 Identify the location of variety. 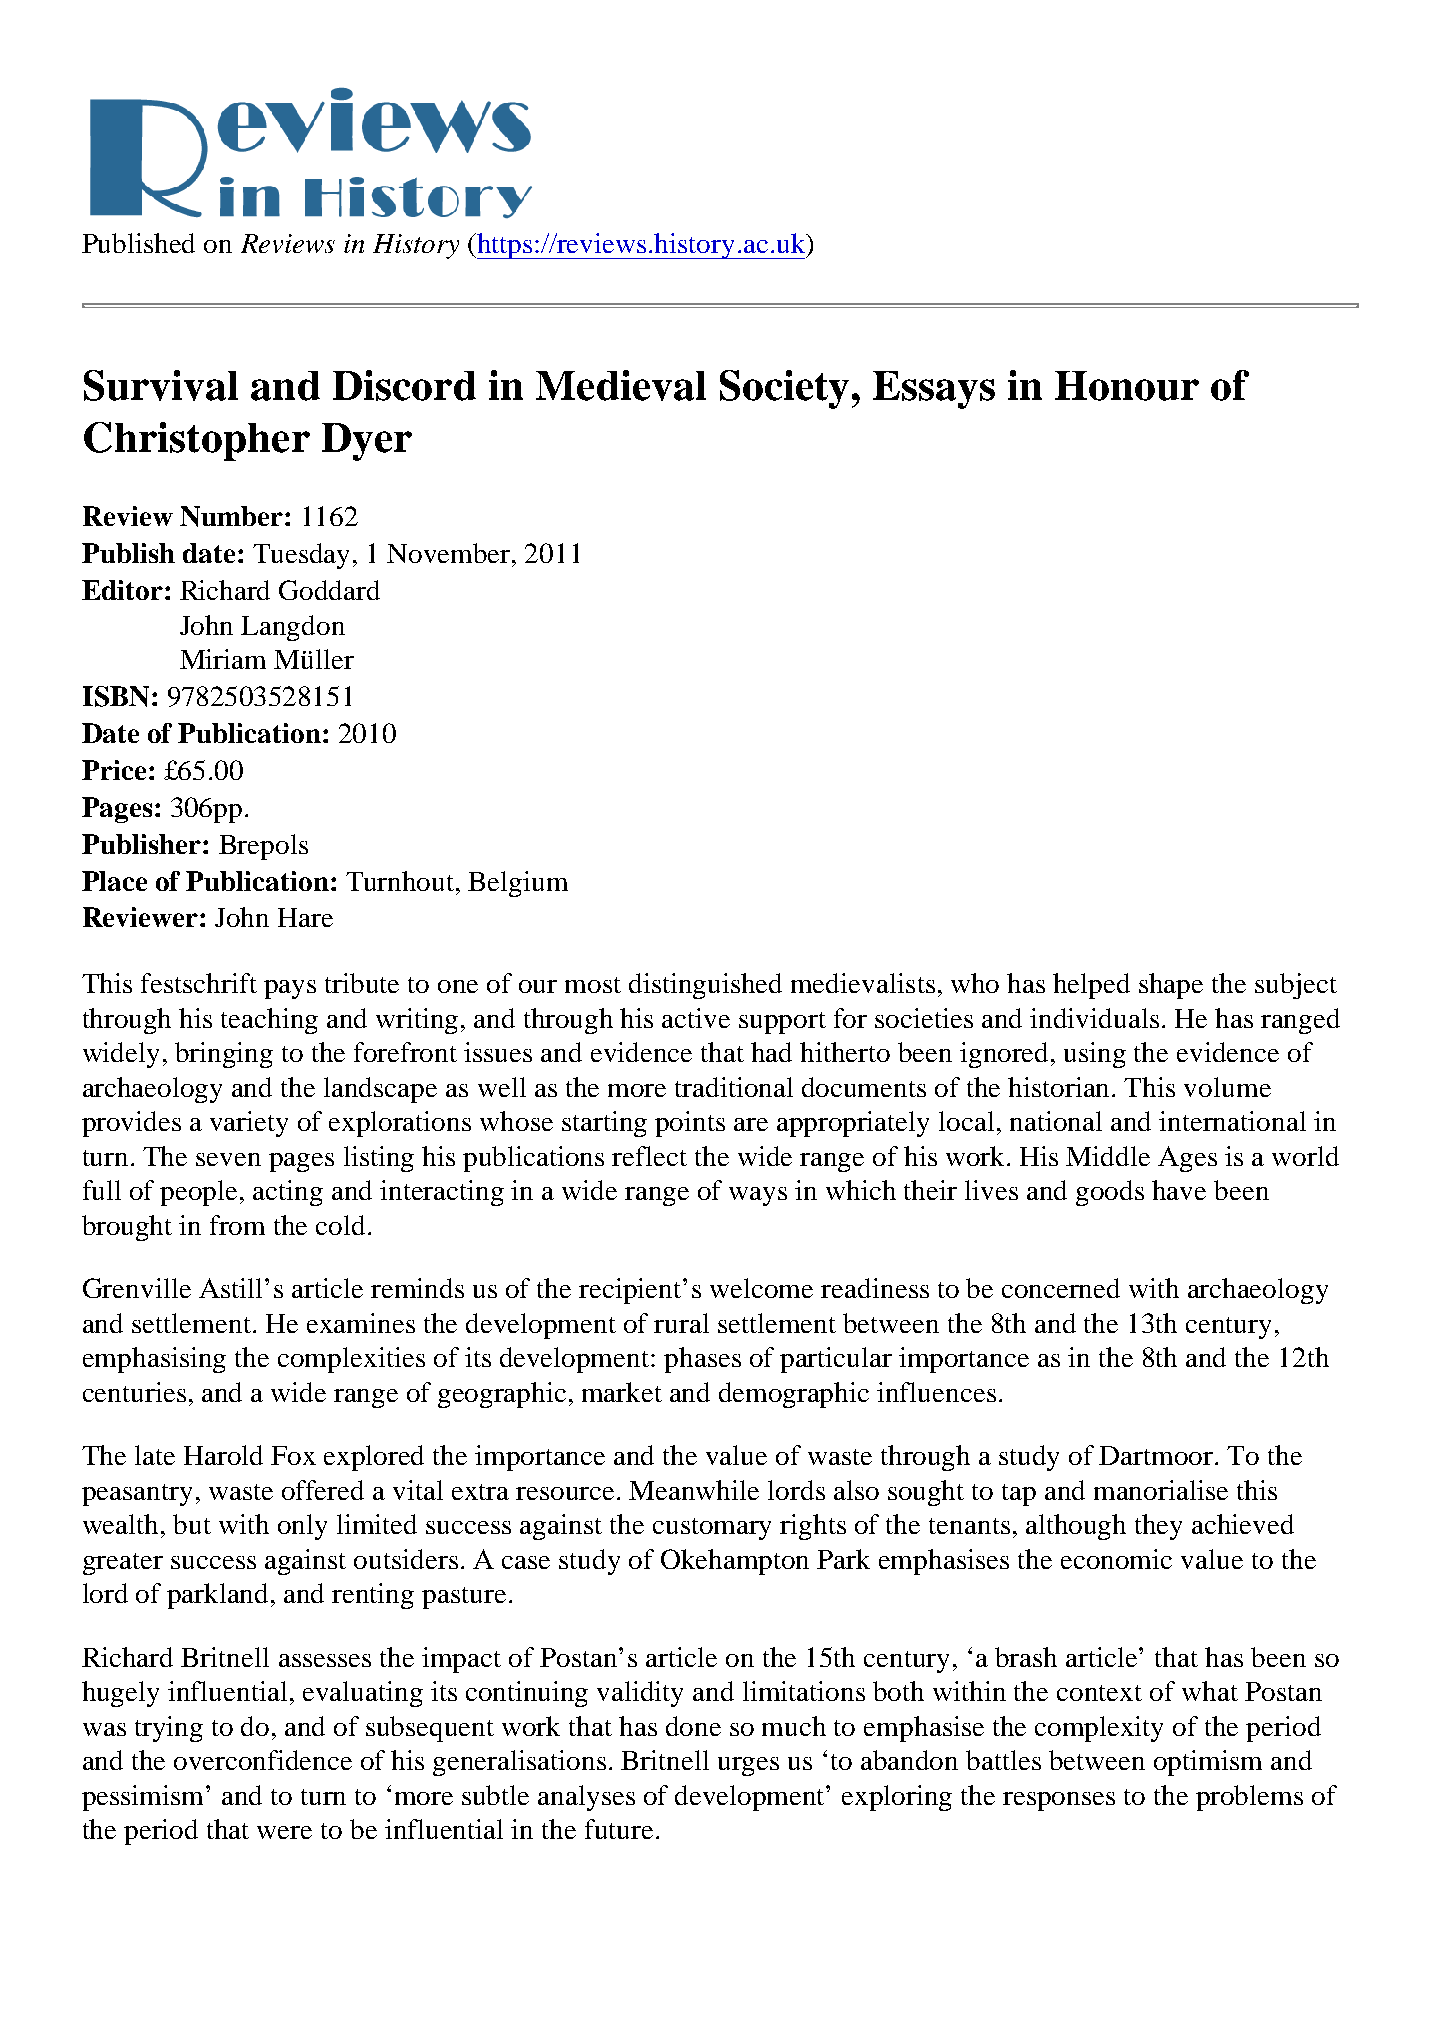
(249, 1124).
